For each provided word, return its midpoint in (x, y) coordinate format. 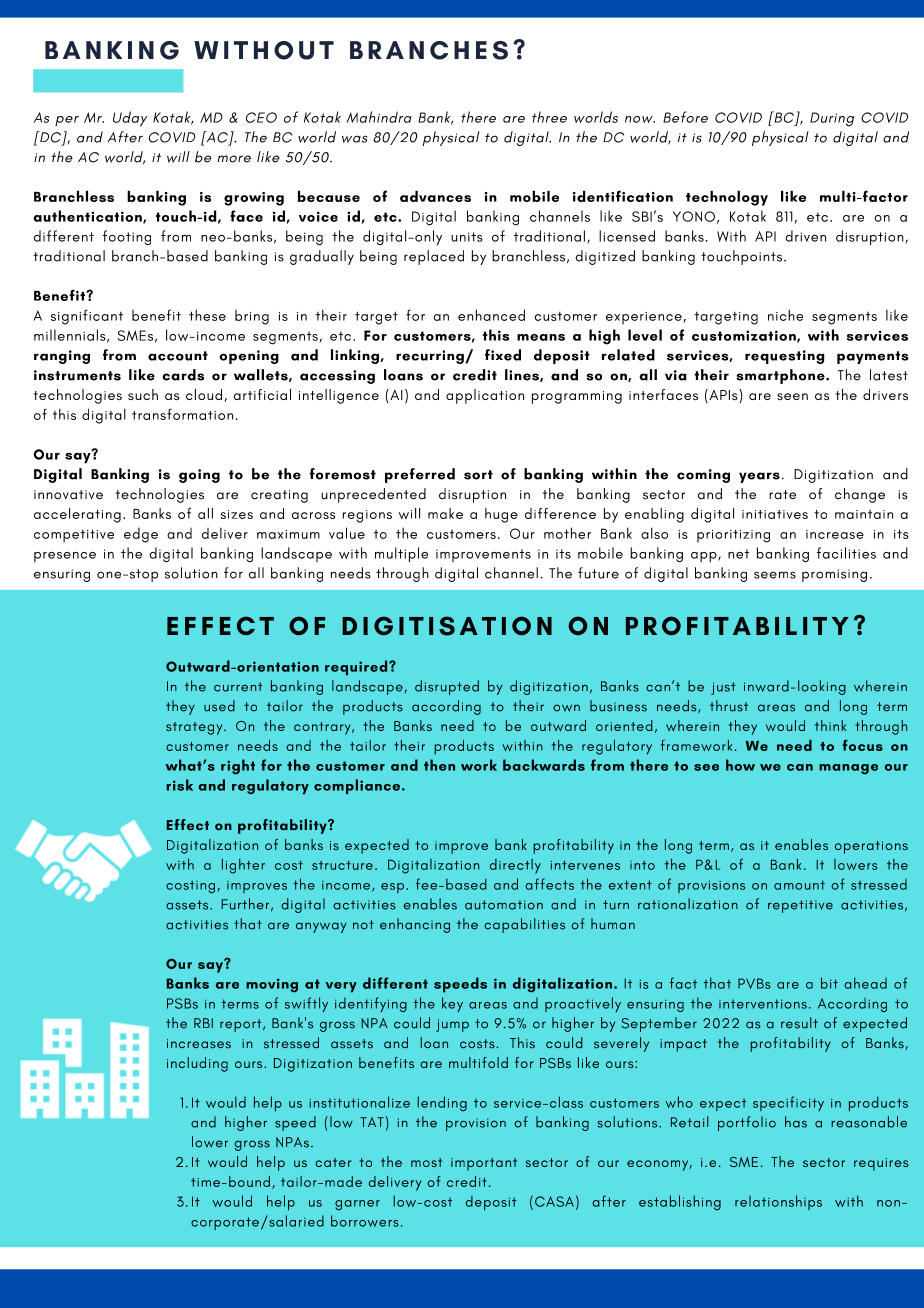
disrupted (447, 687)
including (197, 1064)
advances (435, 196)
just (723, 688)
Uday (130, 119)
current (238, 687)
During (832, 119)
